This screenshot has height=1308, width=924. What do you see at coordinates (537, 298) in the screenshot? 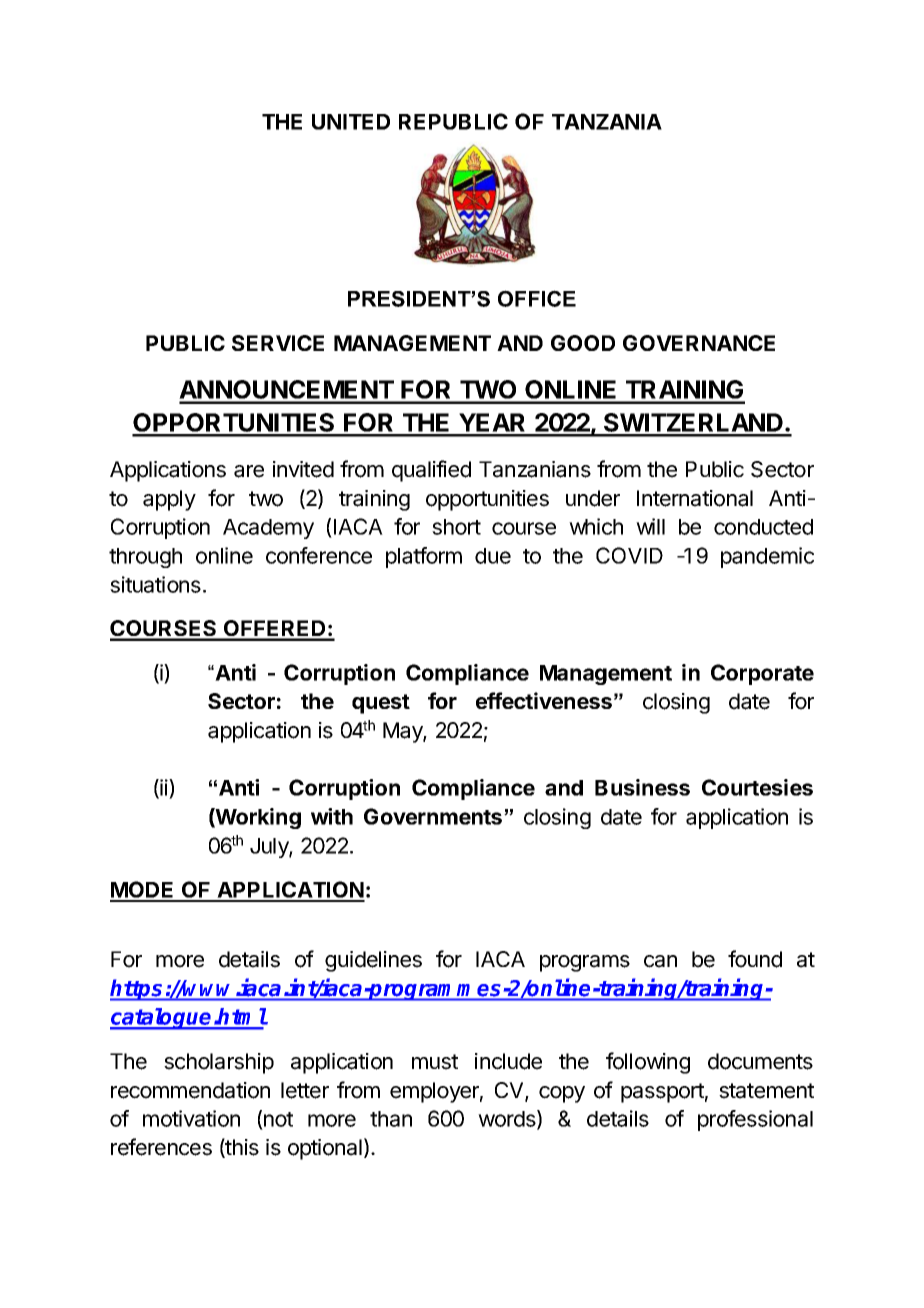
I see `OFFICE` at bounding box center [537, 298].
